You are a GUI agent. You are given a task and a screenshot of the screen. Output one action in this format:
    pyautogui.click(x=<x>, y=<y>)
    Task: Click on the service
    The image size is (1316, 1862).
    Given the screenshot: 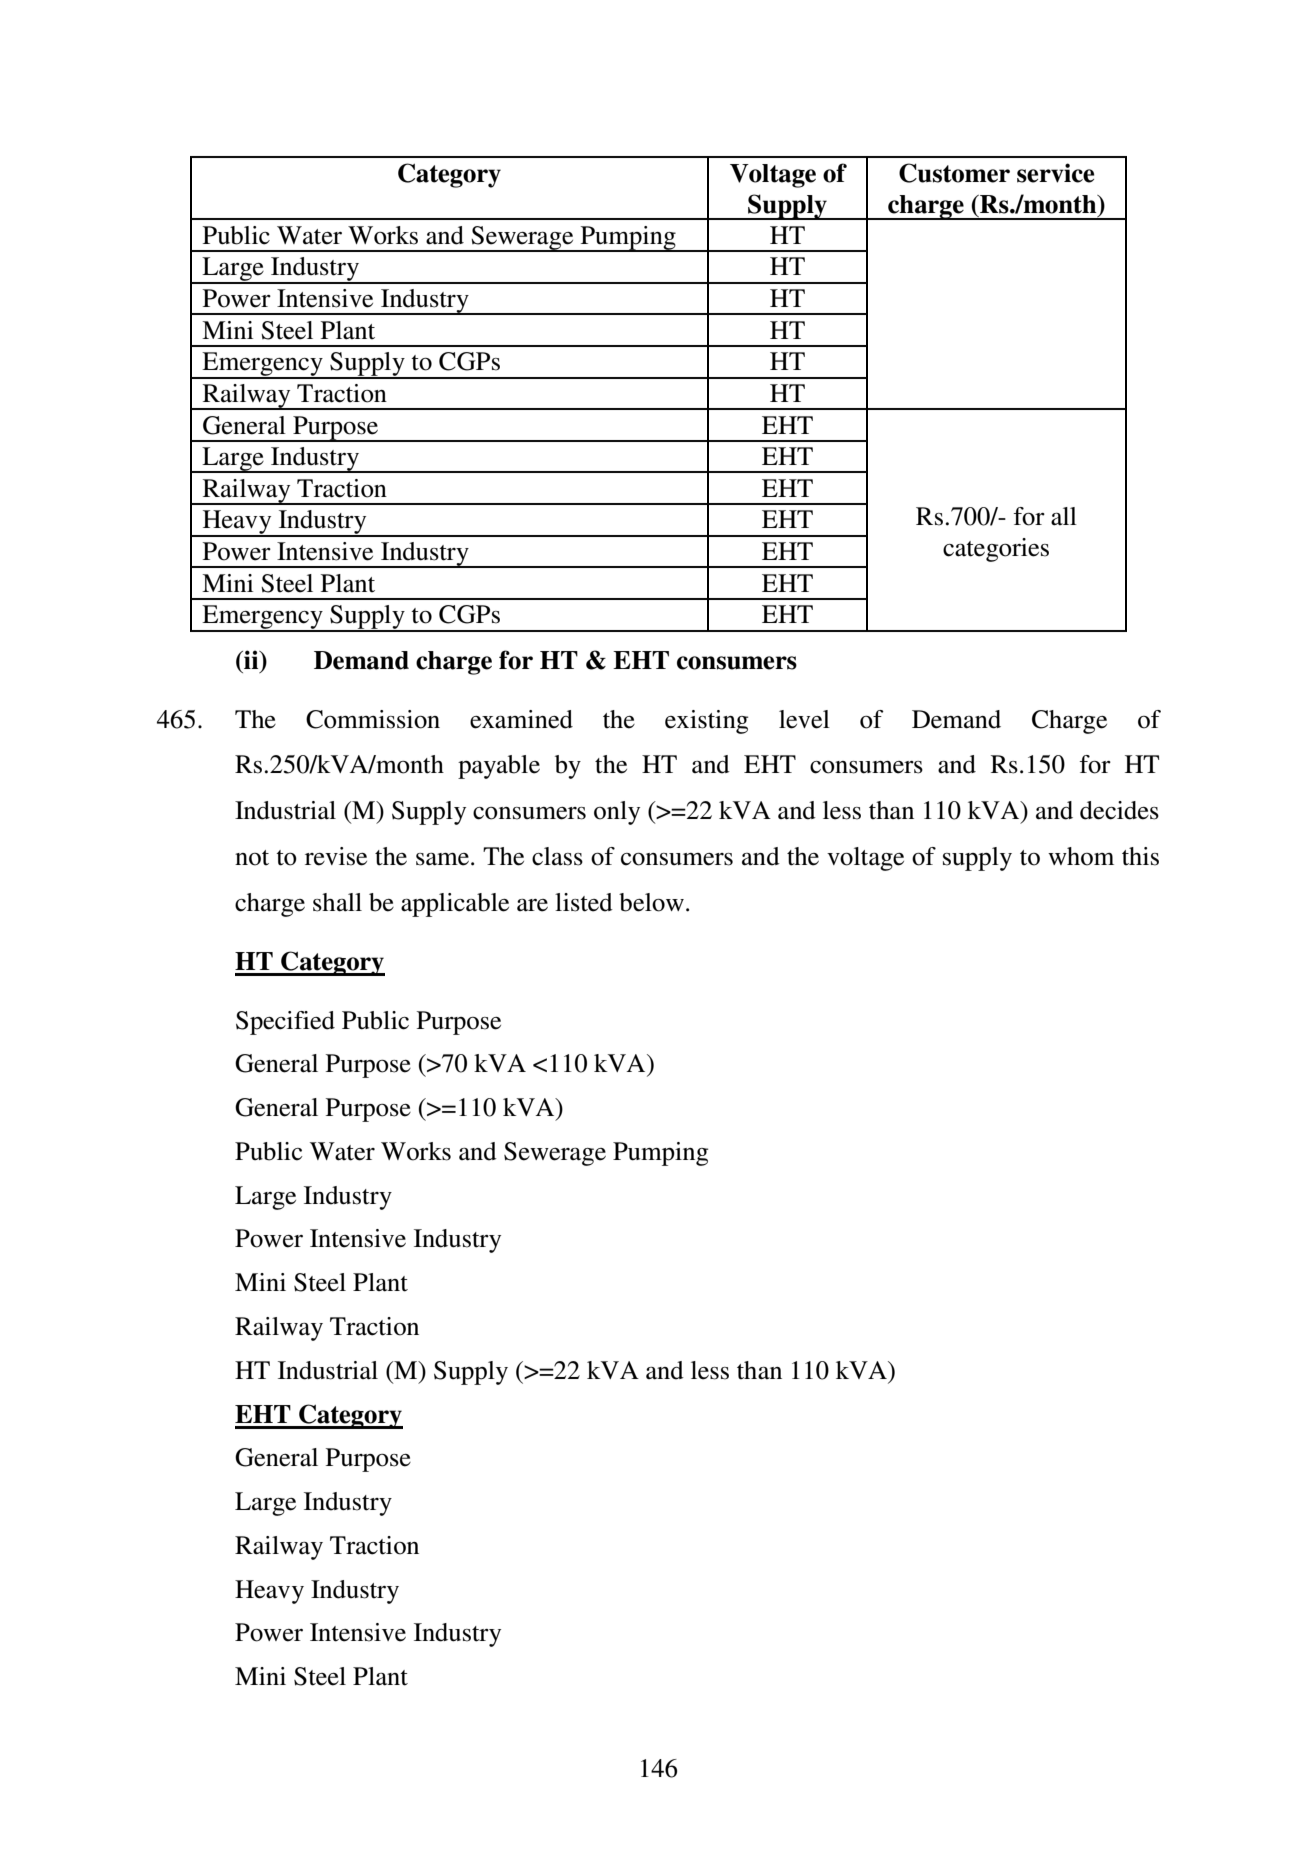 What is the action you would take?
    pyautogui.click(x=1055, y=173)
